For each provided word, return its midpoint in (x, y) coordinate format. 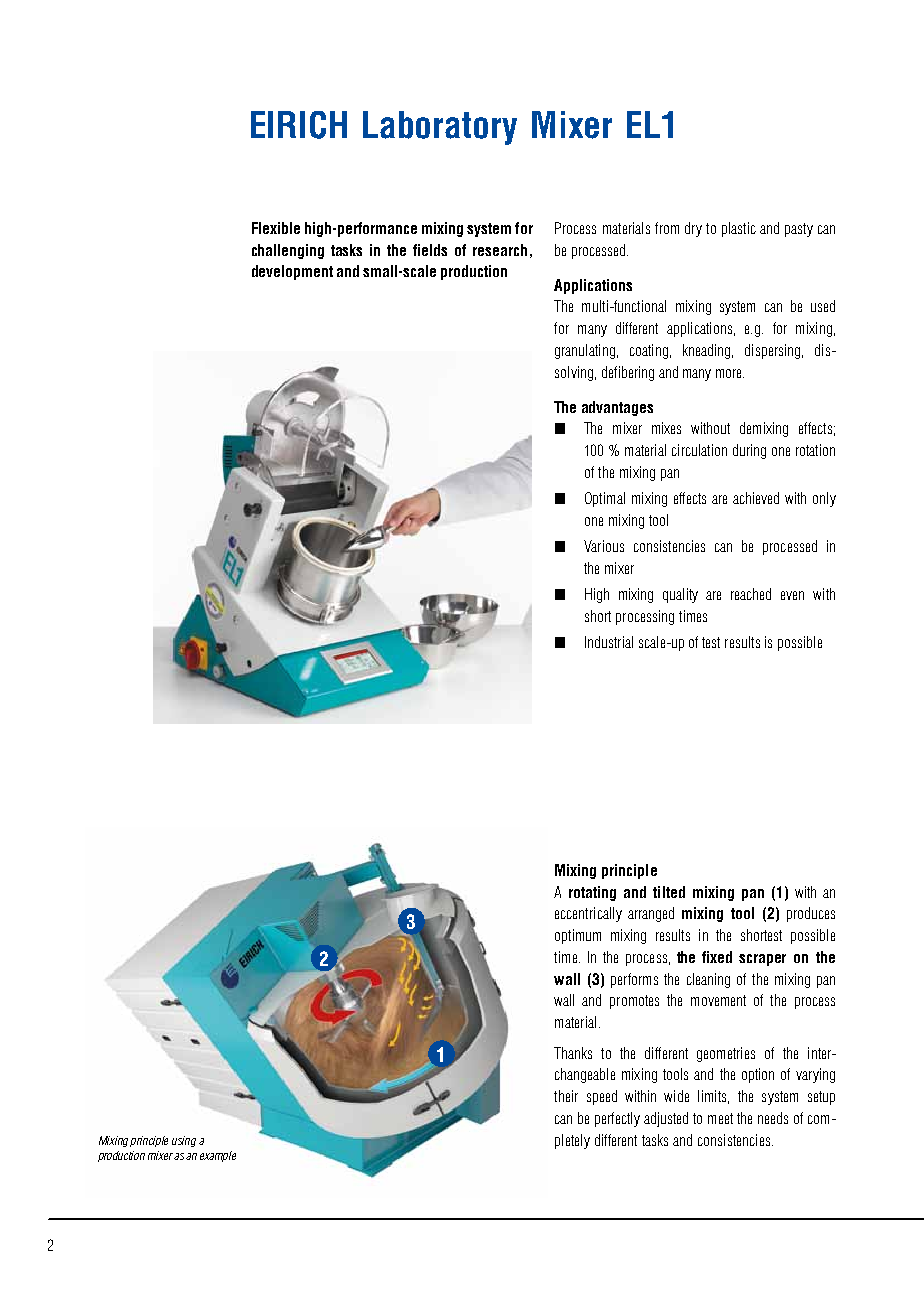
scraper (762, 960)
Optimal (605, 499)
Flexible (276, 228)
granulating (585, 351)
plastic (739, 229)
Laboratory (440, 128)
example (218, 1156)
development (292, 272)
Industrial (609, 642)
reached (751, 594)
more (730, 373)
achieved (756, 498)
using (184, 1141)
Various (604, 546)
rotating (592, 893)
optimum (578, 936)
